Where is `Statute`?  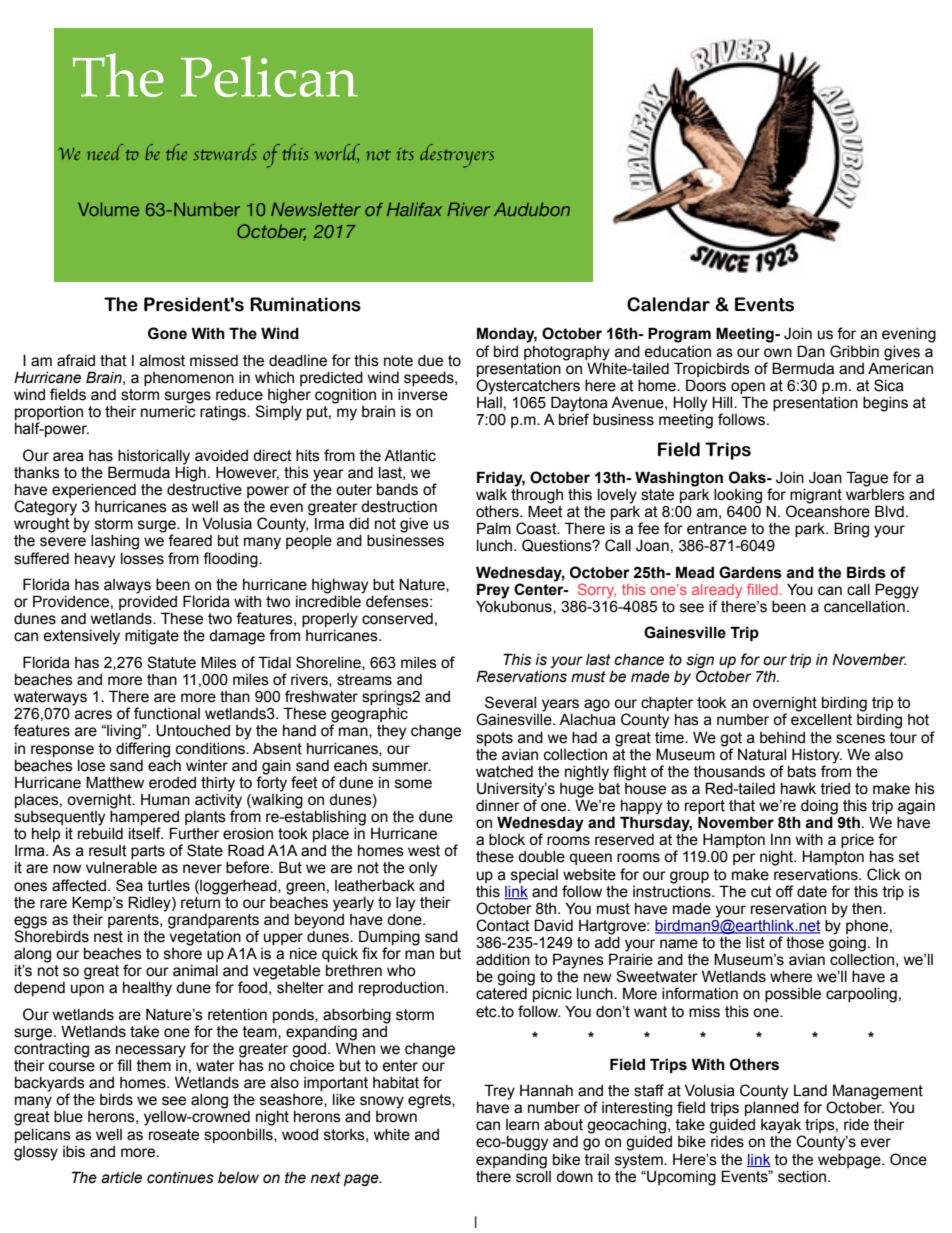
Statute is located at coordinates (171, 662).
